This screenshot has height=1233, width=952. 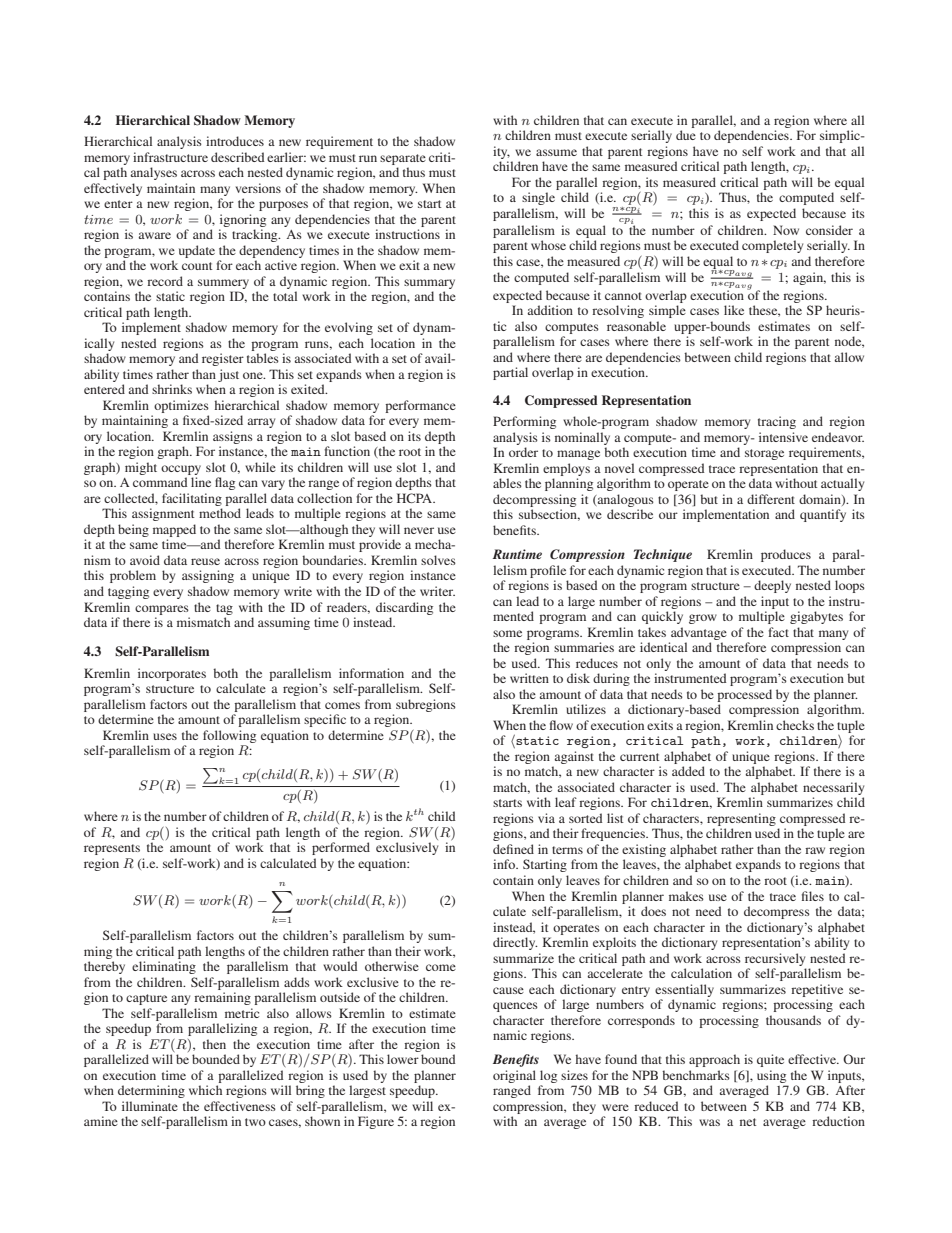 What do you see at coordinates (538, 198) in the screenshot?
I see `single` at bounding box center [538, 198].
